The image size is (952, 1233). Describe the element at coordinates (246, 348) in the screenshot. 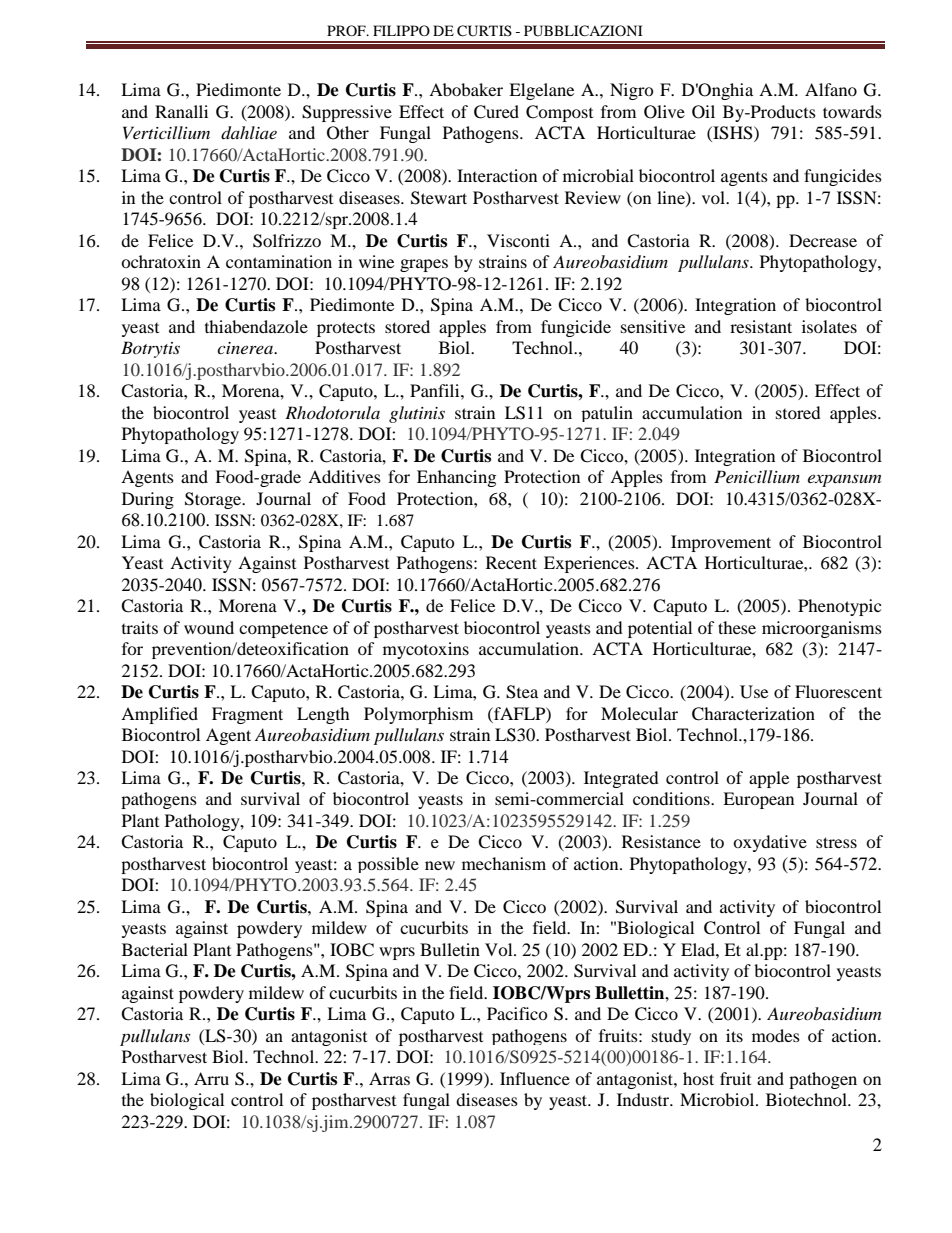

I see `cinerea` at that location.
